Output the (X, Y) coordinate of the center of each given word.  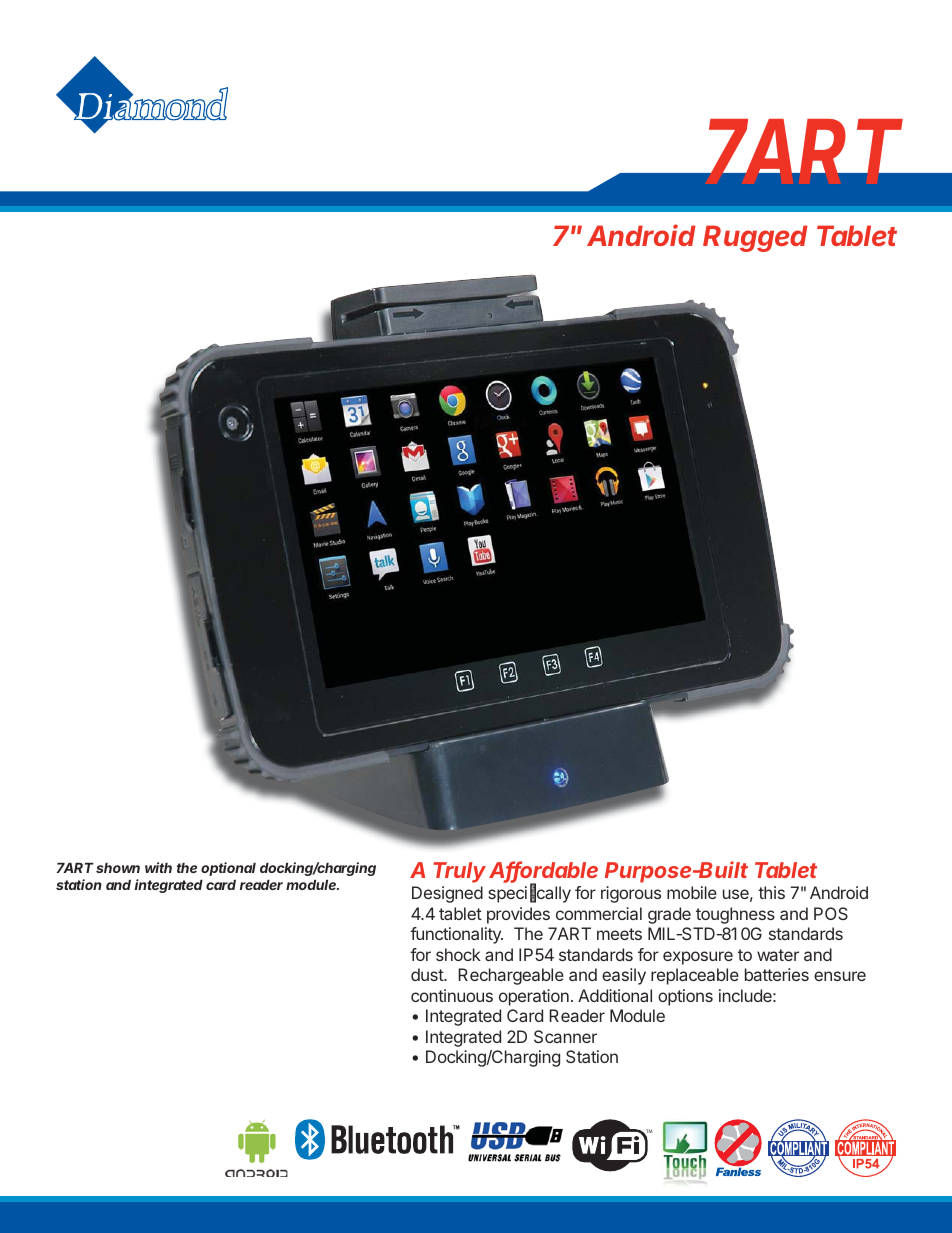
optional (228, 869)
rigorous (631, 894)
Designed (447, 894)
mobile (692, 892)
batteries (777, 974)
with (158, 867)
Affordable (543, 871)
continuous (452, 995)
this (771, 892)
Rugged (755, 238)
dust (428, 974)
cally (554, 894)
